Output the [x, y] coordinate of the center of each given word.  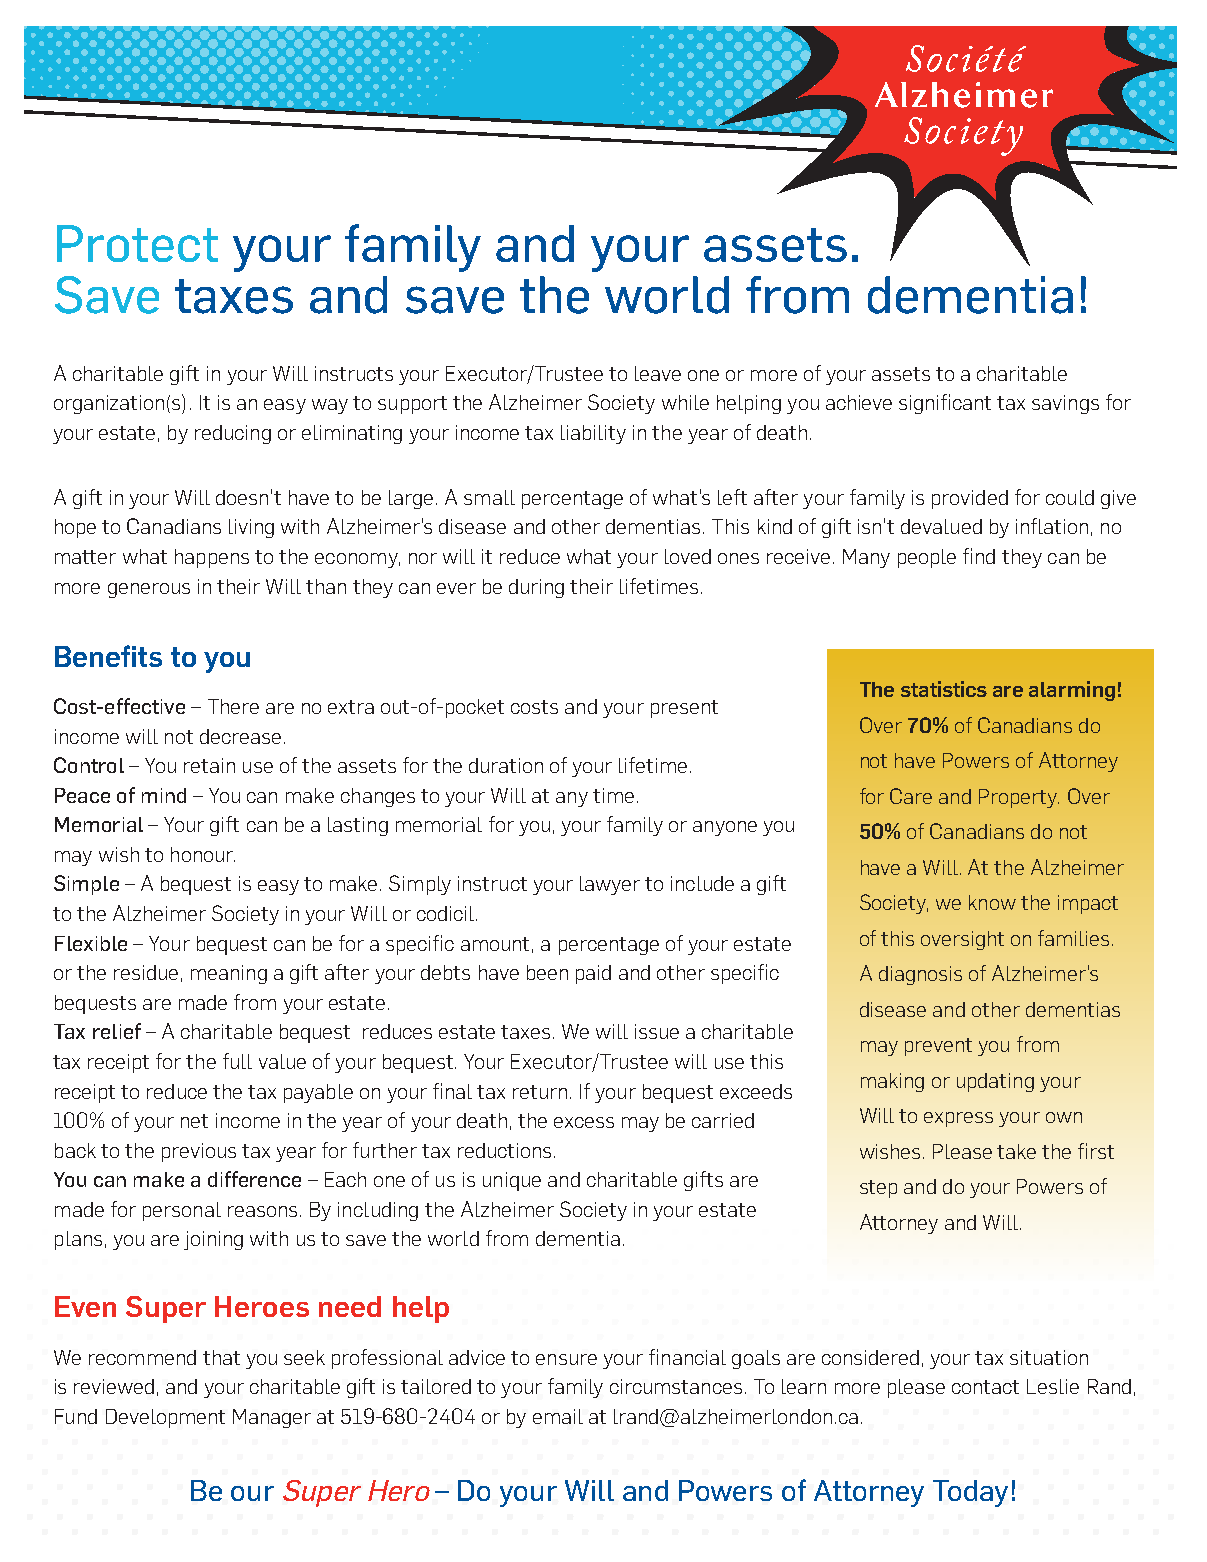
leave [658, 373]
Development [165, 1418]
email [558, 1416]
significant [945, 404]
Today [970, 1493]
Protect [137, 243]
